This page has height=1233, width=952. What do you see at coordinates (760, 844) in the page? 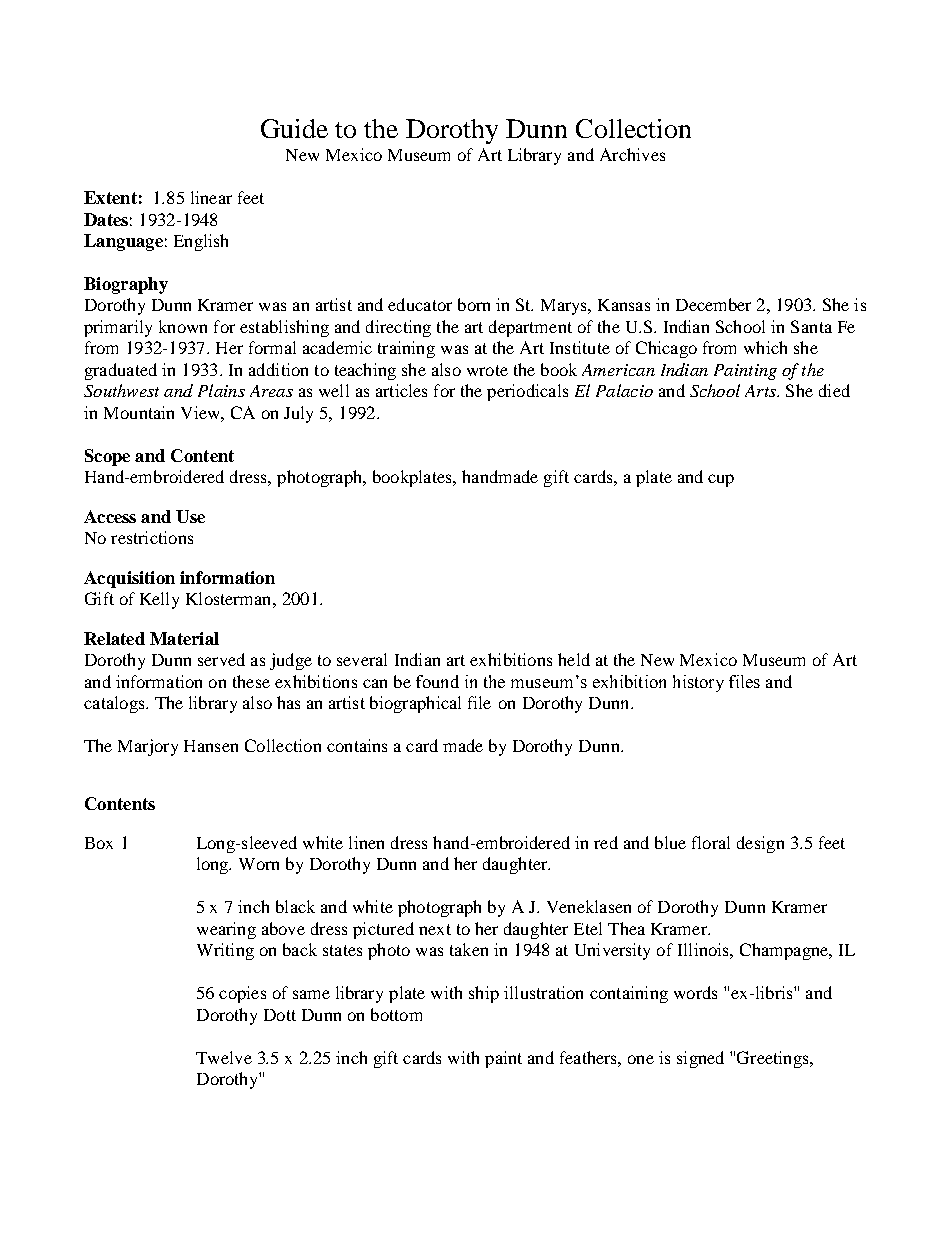
I see `design` at bounding box center [760, 844].
